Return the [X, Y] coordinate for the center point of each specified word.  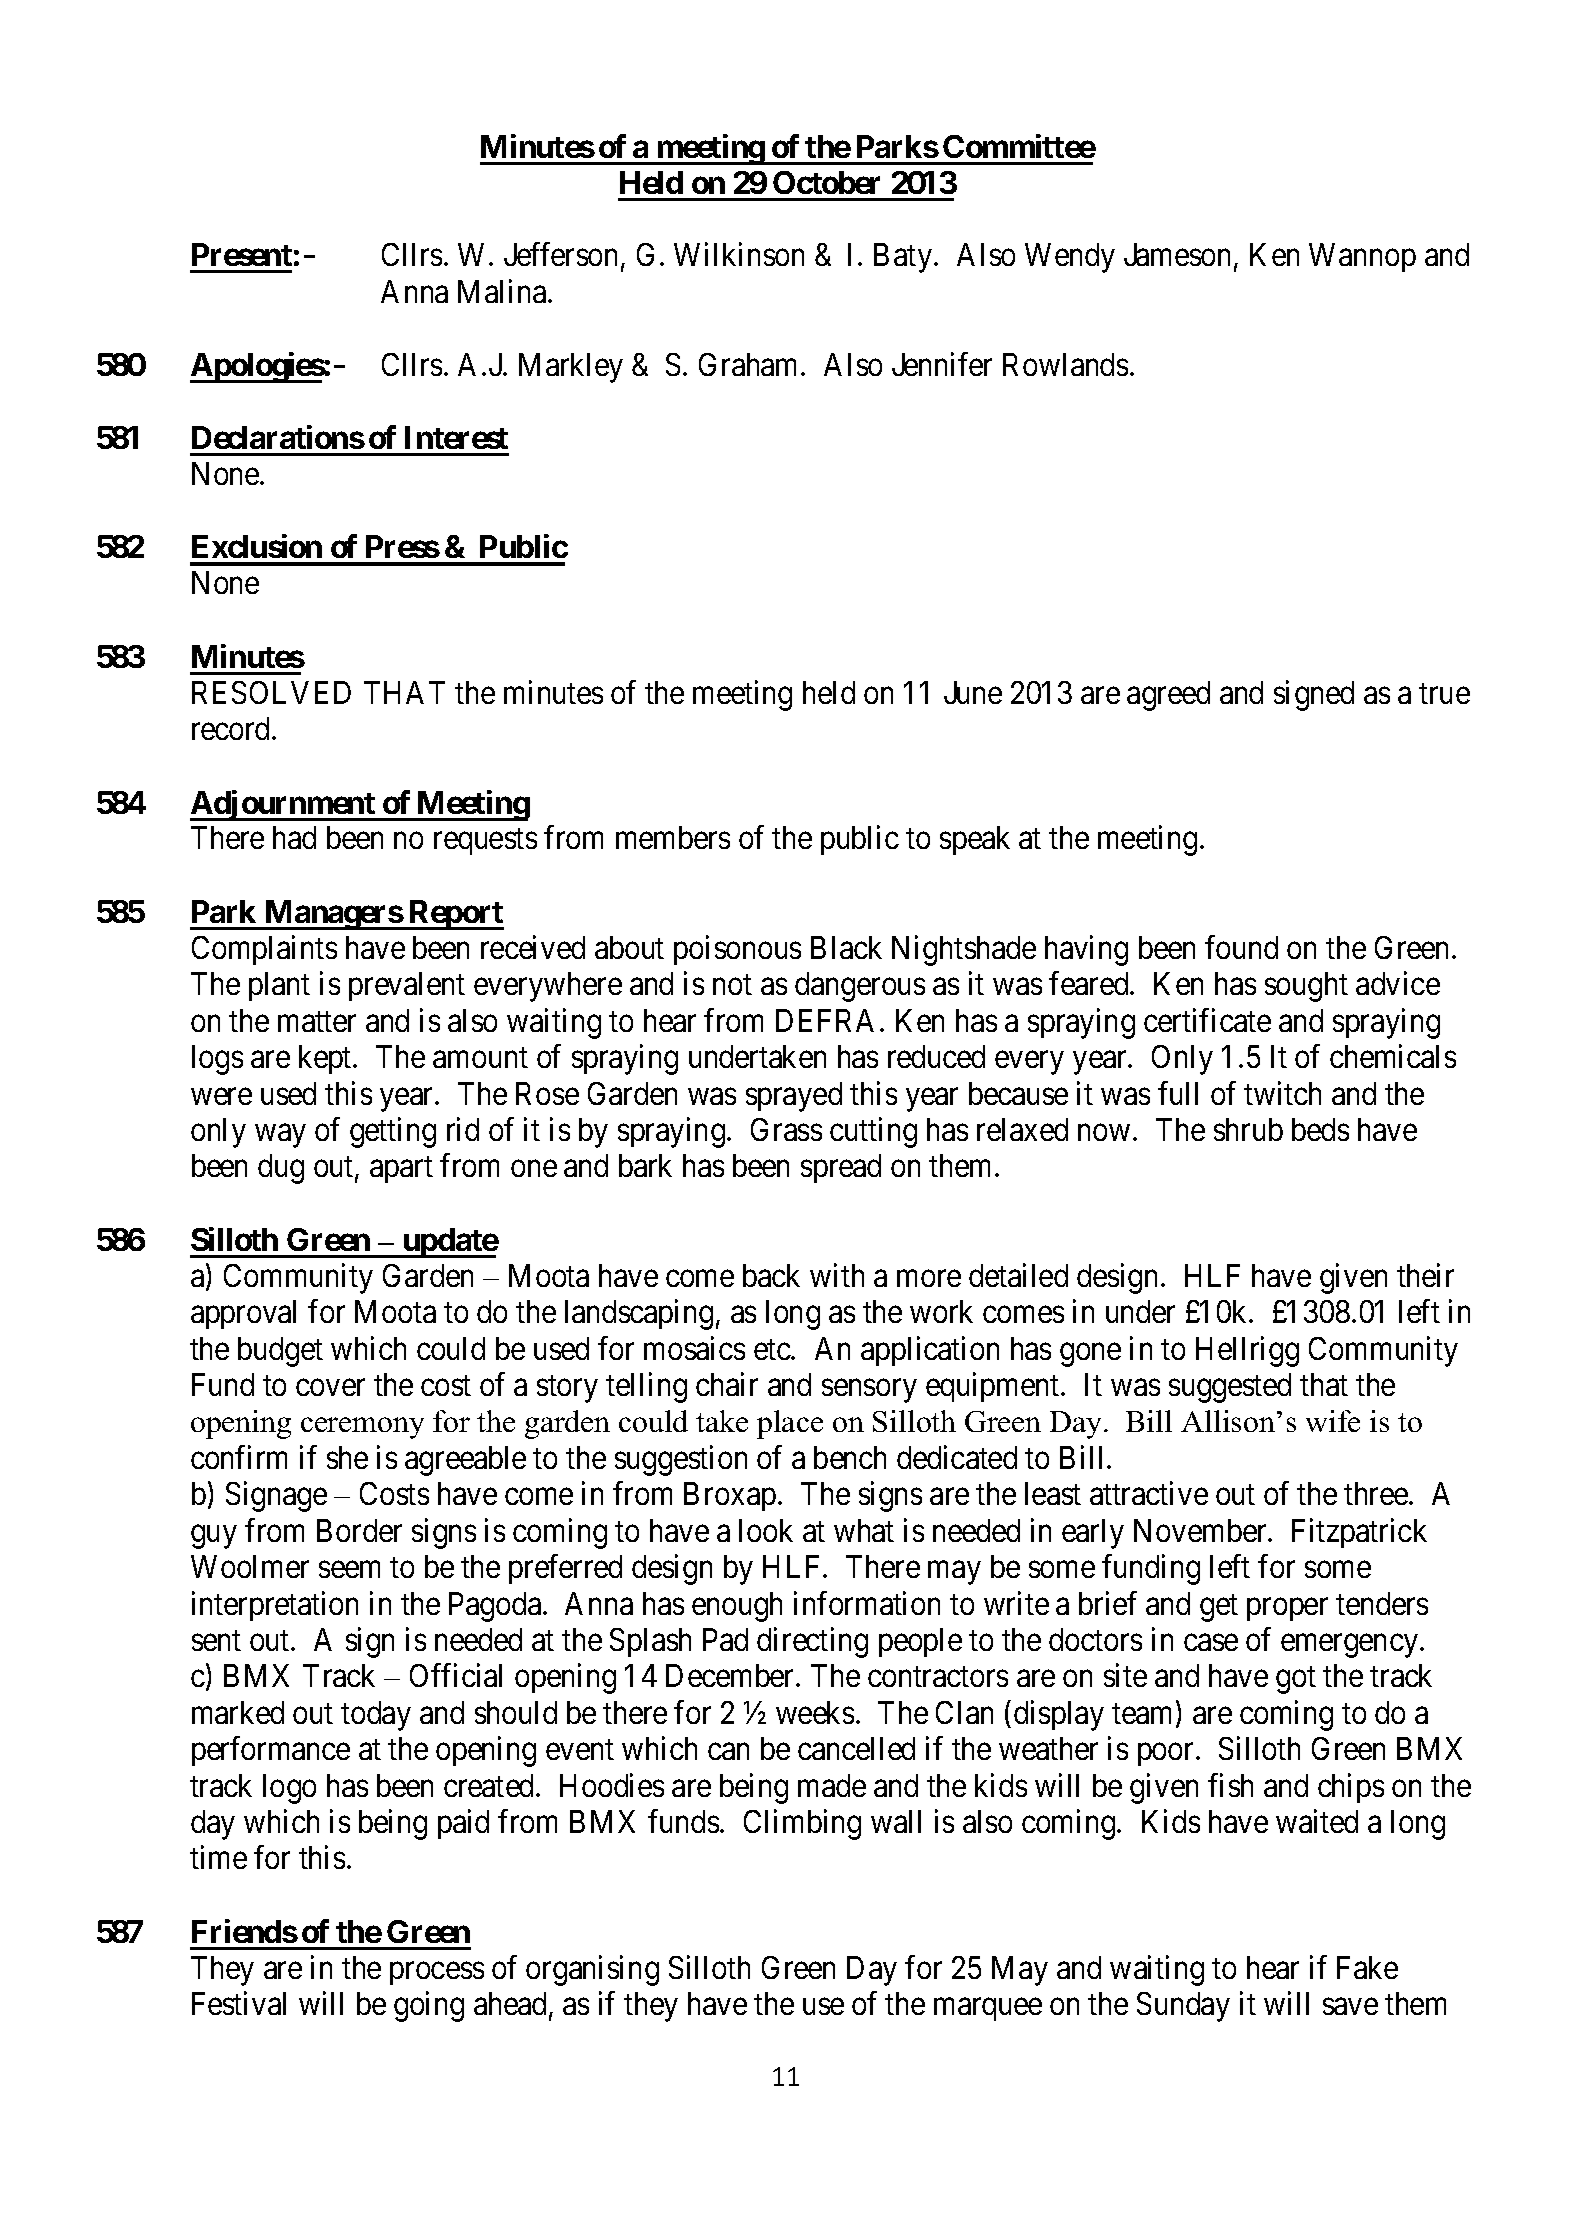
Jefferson [560, 254]
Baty [904, 258]
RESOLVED [271, 692]
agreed [1168, 696]
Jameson [1179, 256]
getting [393, 1132]
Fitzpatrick [1359, 1533]
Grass [786, 1129]
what [864, 1530]
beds [1320, 1129]
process [437, 1973]
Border [359, 1530]
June [973, 692]
